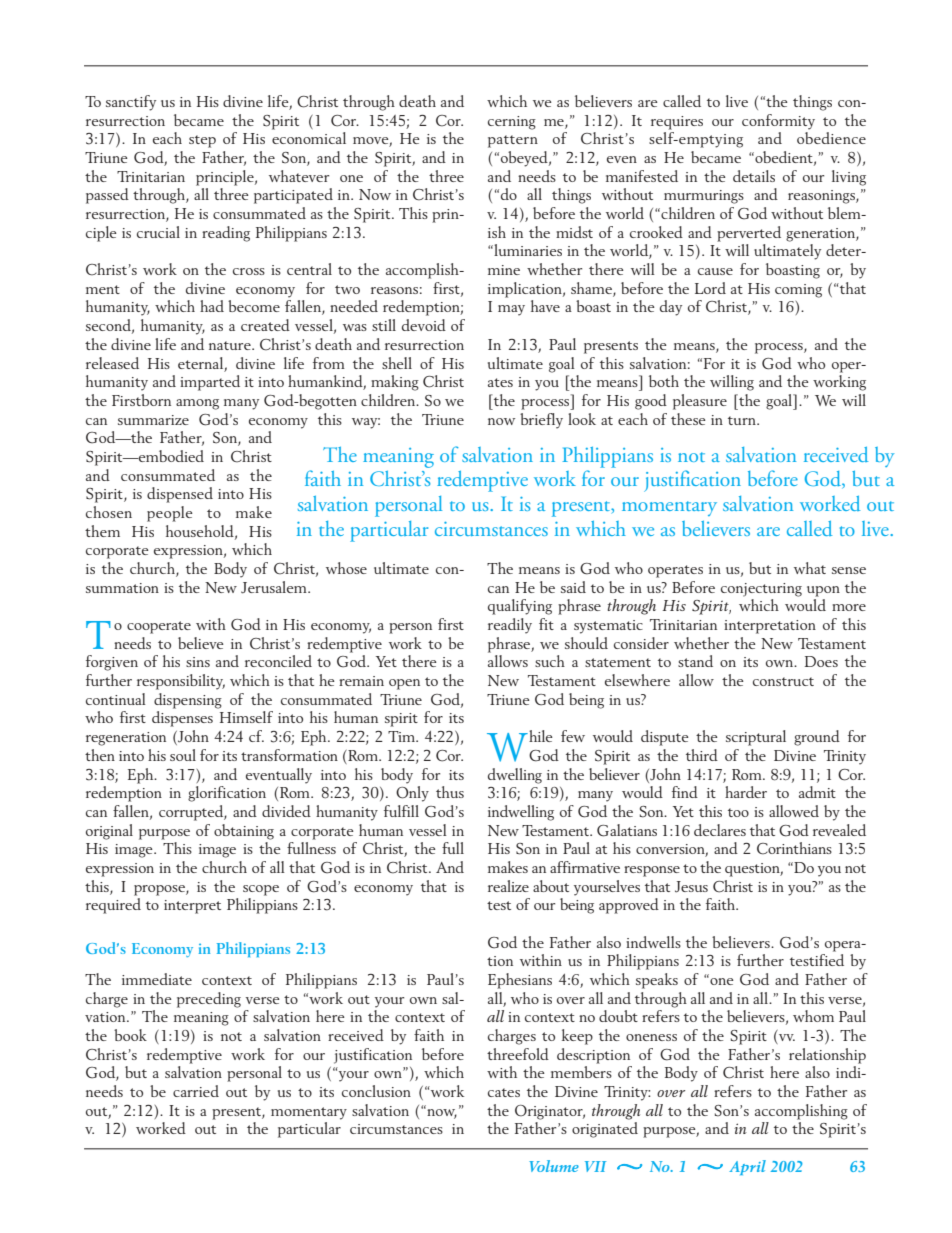  What do you see at coordinates (196, 1091) in the screenshot?
I see `carried` at bounding box center [196, 1091].
